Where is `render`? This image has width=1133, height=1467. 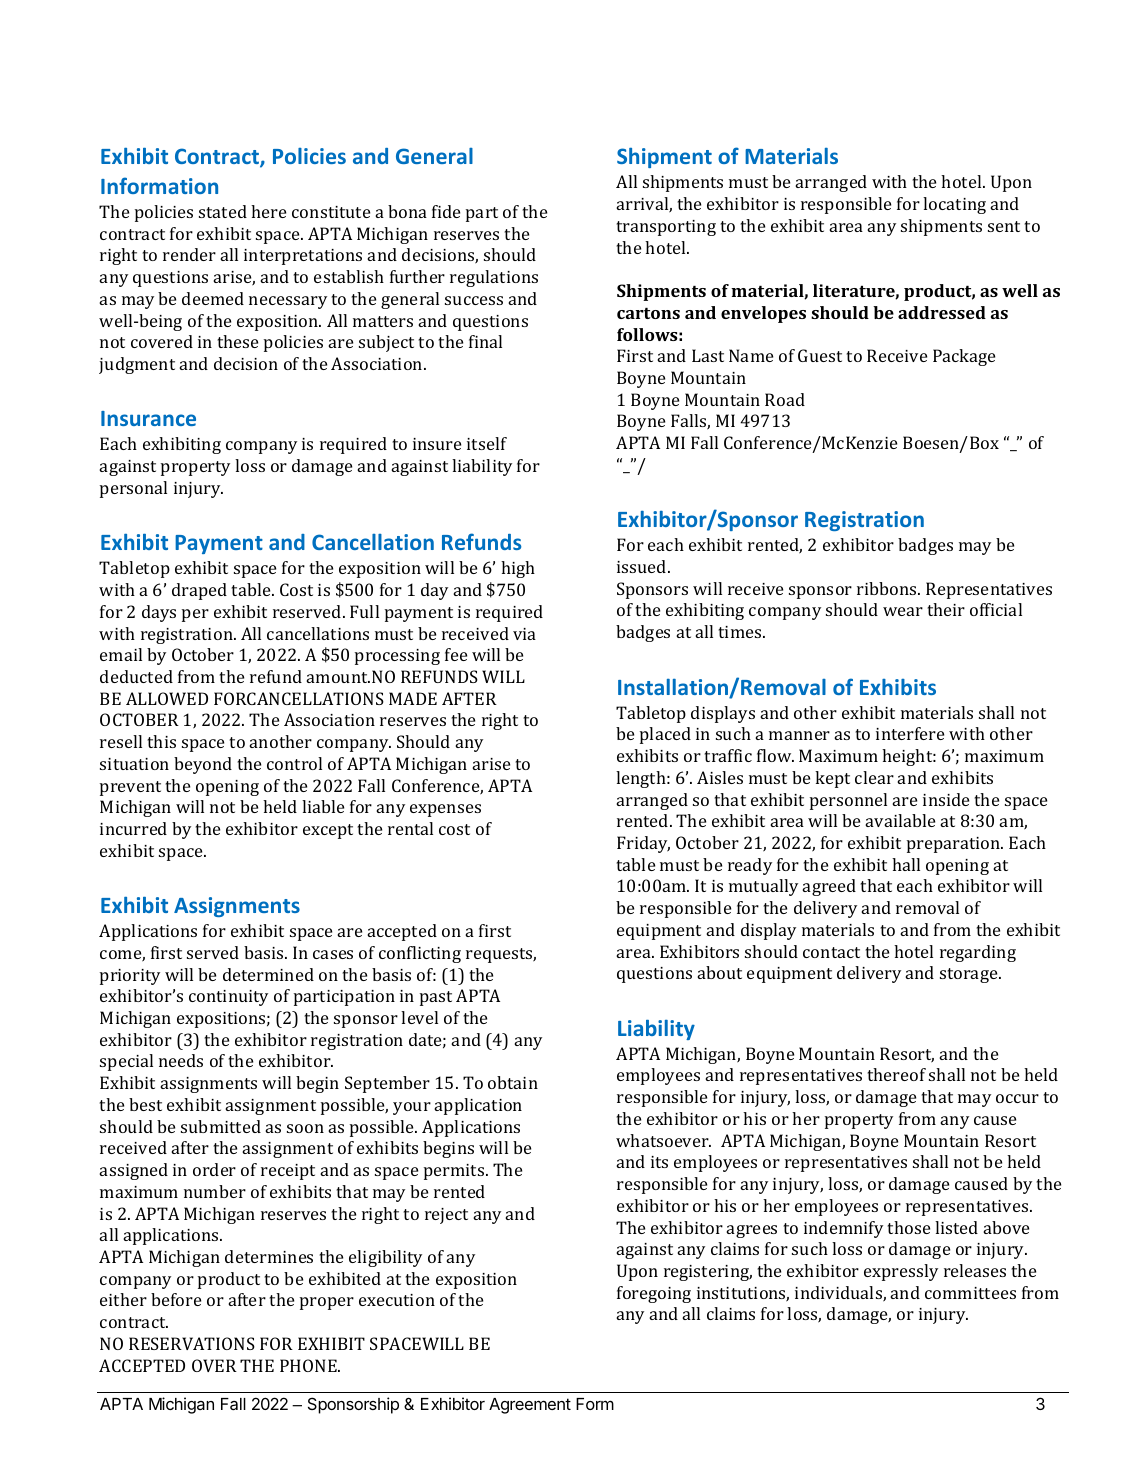
render is located at coordinates (189, 254).
